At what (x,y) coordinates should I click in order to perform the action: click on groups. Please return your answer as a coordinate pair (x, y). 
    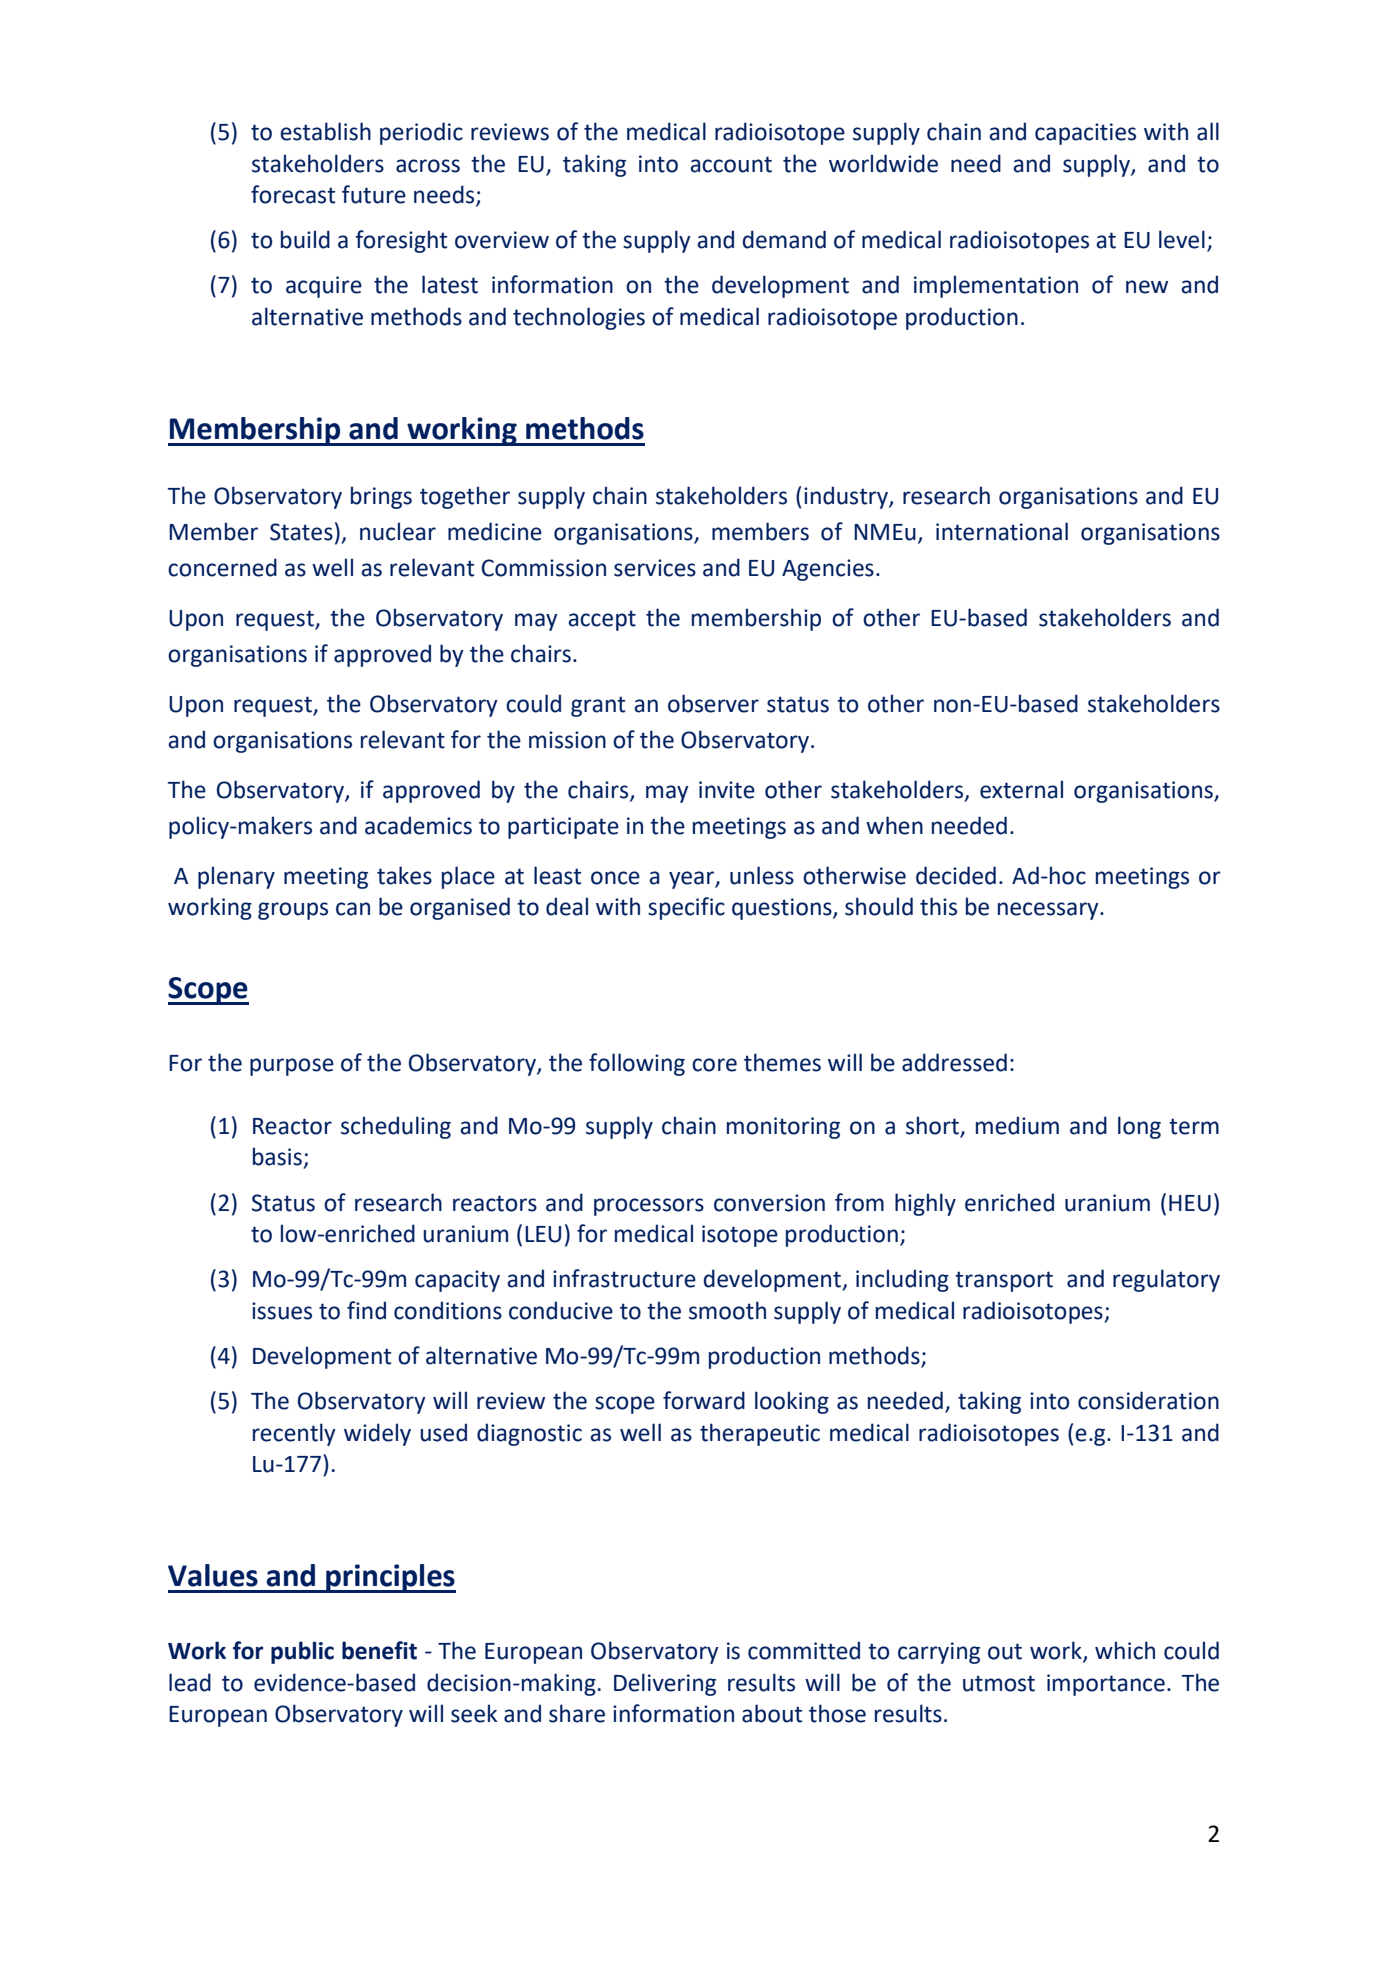
    Looking at the image, I should click on (293, 911).
